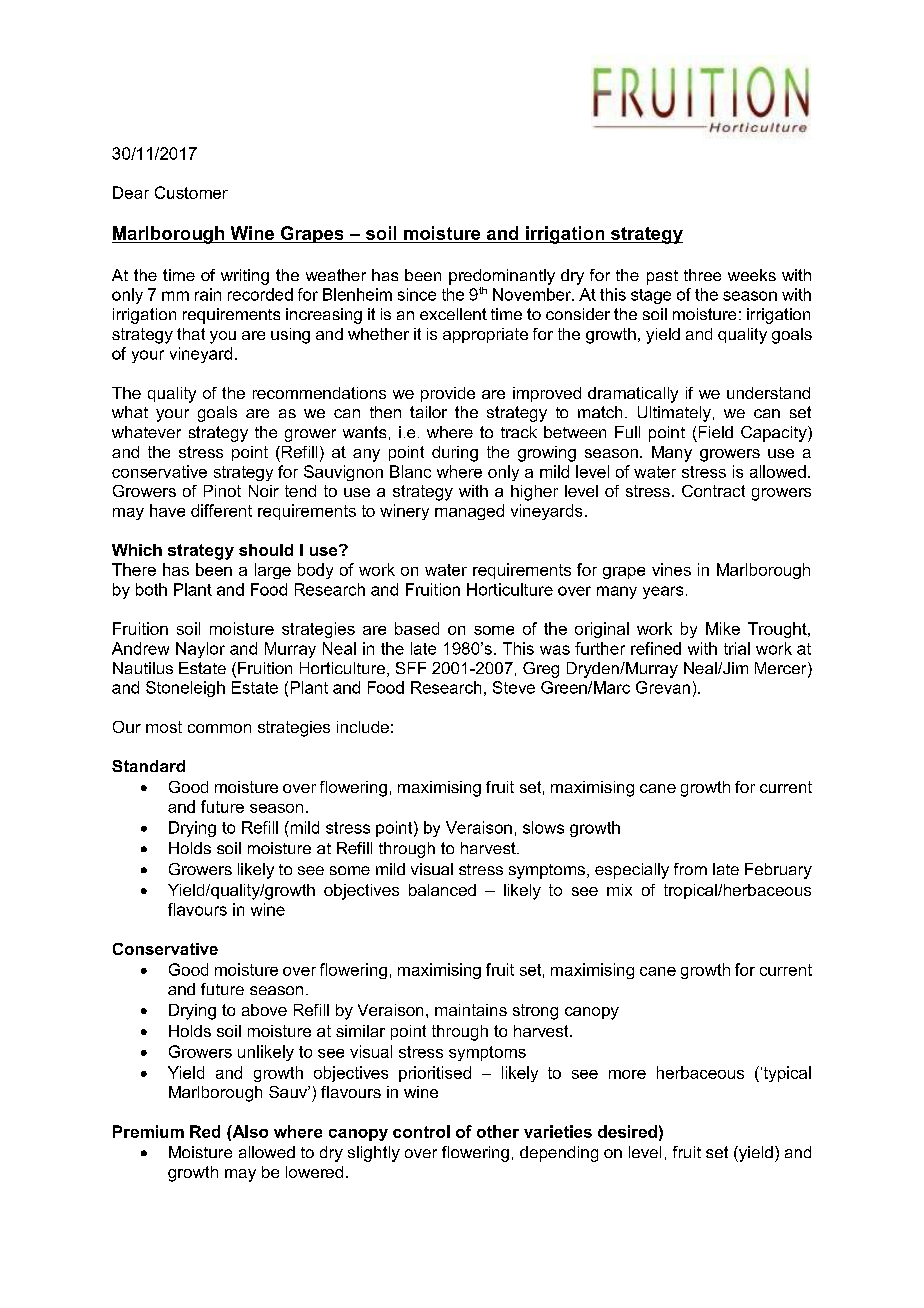  What do you see at coordinates (627, 1131) in the image?
I see `desired` at bounding box center [627, 1131].
